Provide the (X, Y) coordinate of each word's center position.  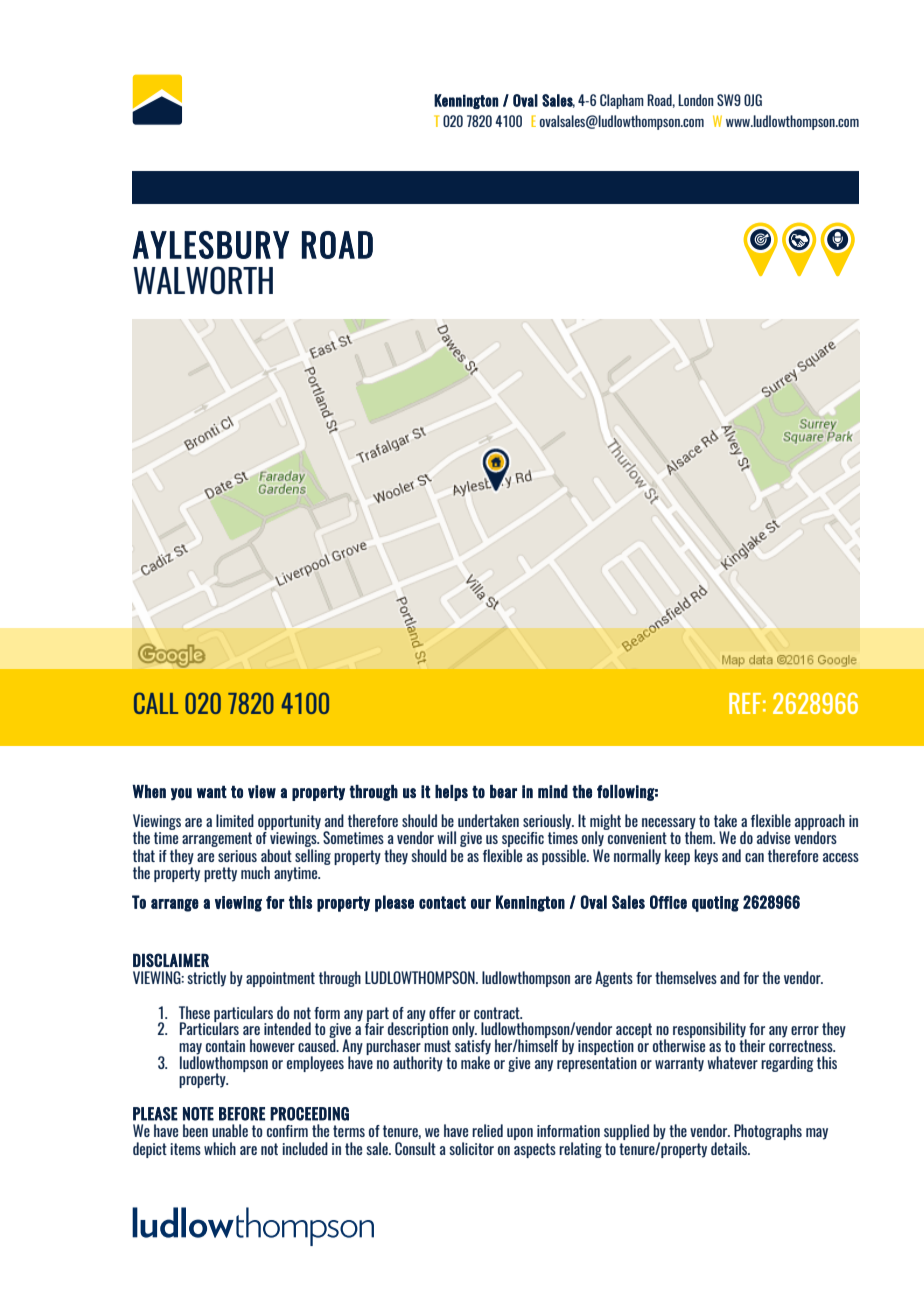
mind (553, 791)
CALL (156, 703)
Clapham (622, 101)
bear (503, 791)
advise (773, 837)
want (212, 791)
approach (820, 823)
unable (230, 1130)
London (695, 100)
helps (451, 793)
